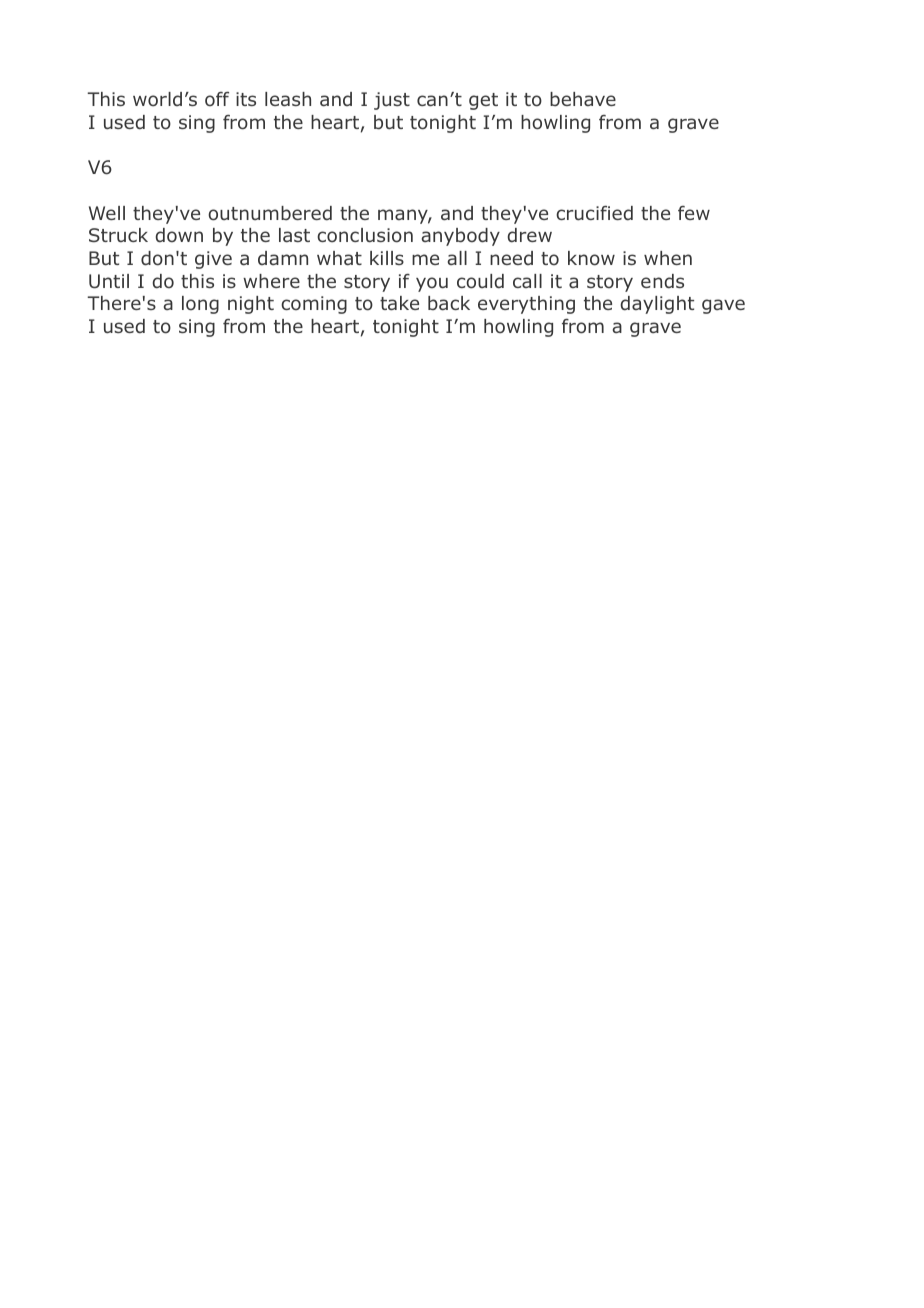  I want to click on behave, so click(583, 99).
